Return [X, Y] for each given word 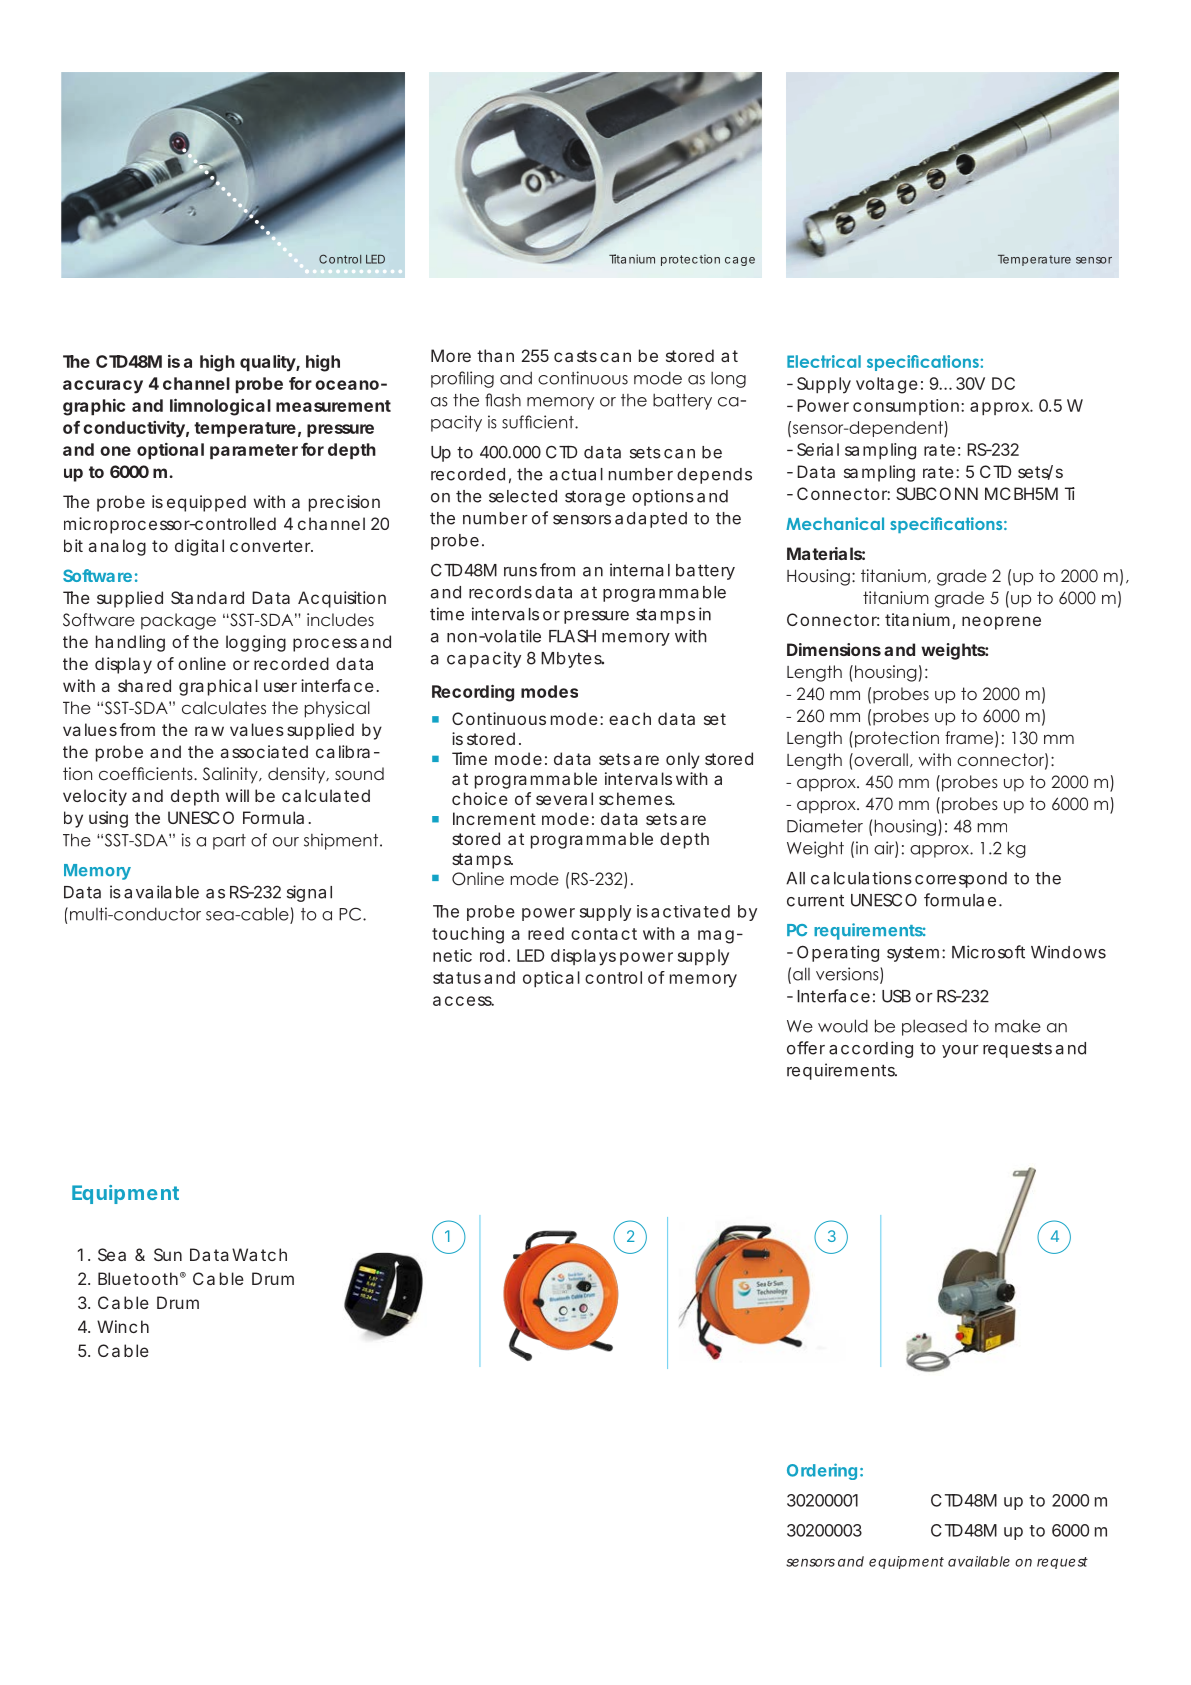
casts [575, 356]
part [229, 842]
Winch [123, 1326]
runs [520, 572]
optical [551, 979]
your [960, 1051]
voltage [887, 385]
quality [268, 363]
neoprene [1001, 623]
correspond [961, 880]
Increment [494, 818]
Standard [207, 597]
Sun [168, 1254]
